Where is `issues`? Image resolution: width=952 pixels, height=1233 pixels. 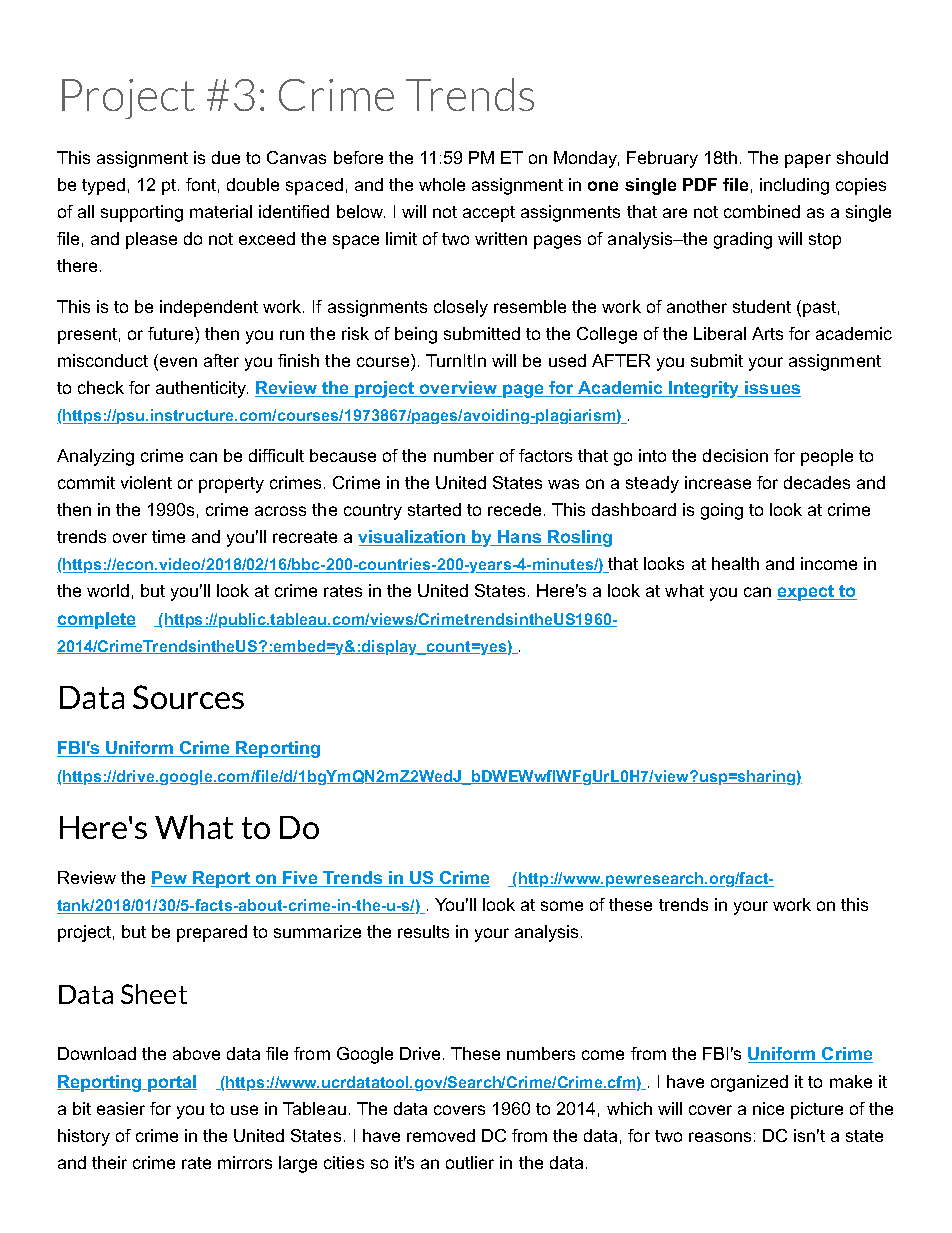 issues is located at coordinates (772, 389).
